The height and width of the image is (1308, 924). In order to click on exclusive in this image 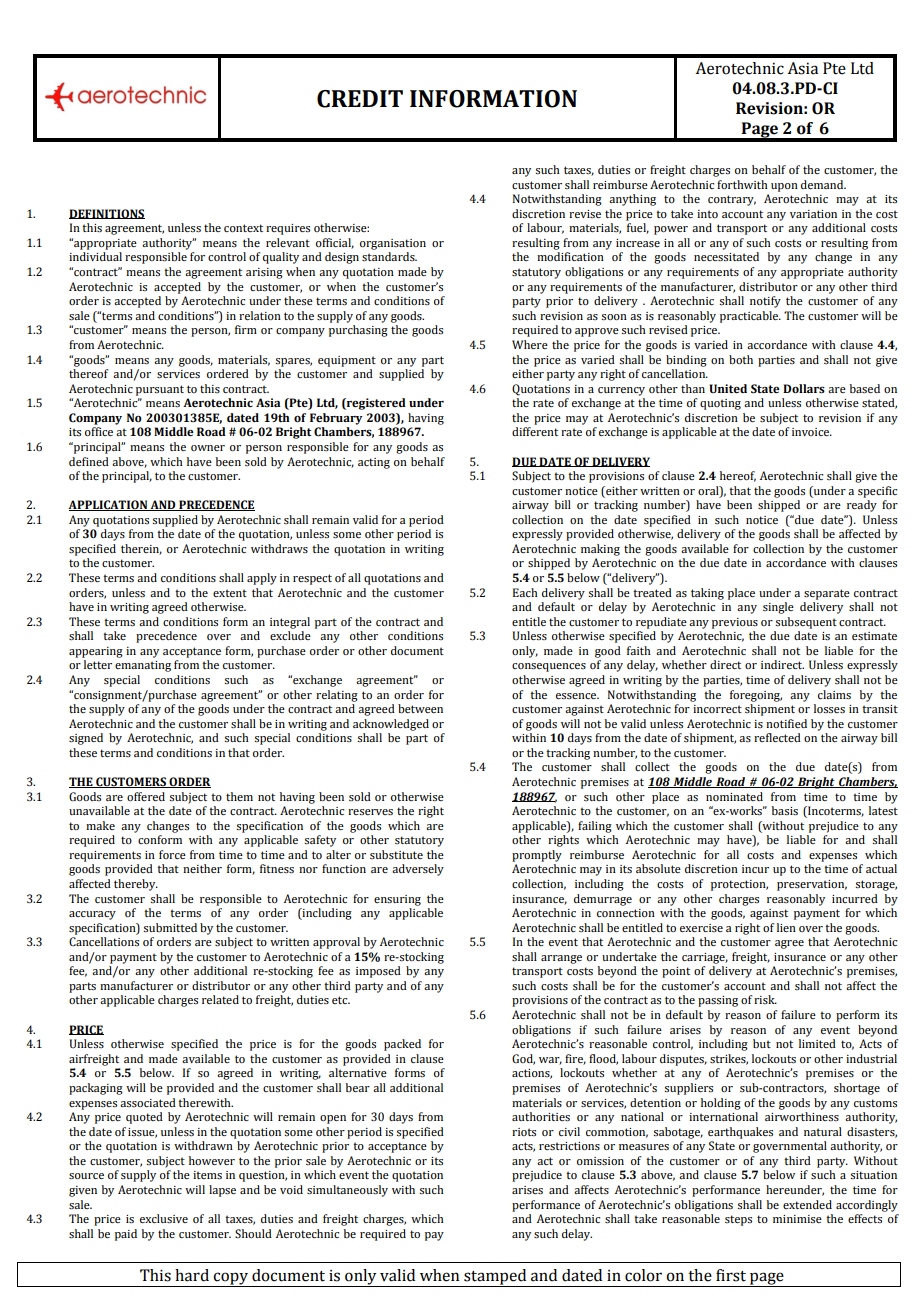, I will do `click(164, 1218)`.
